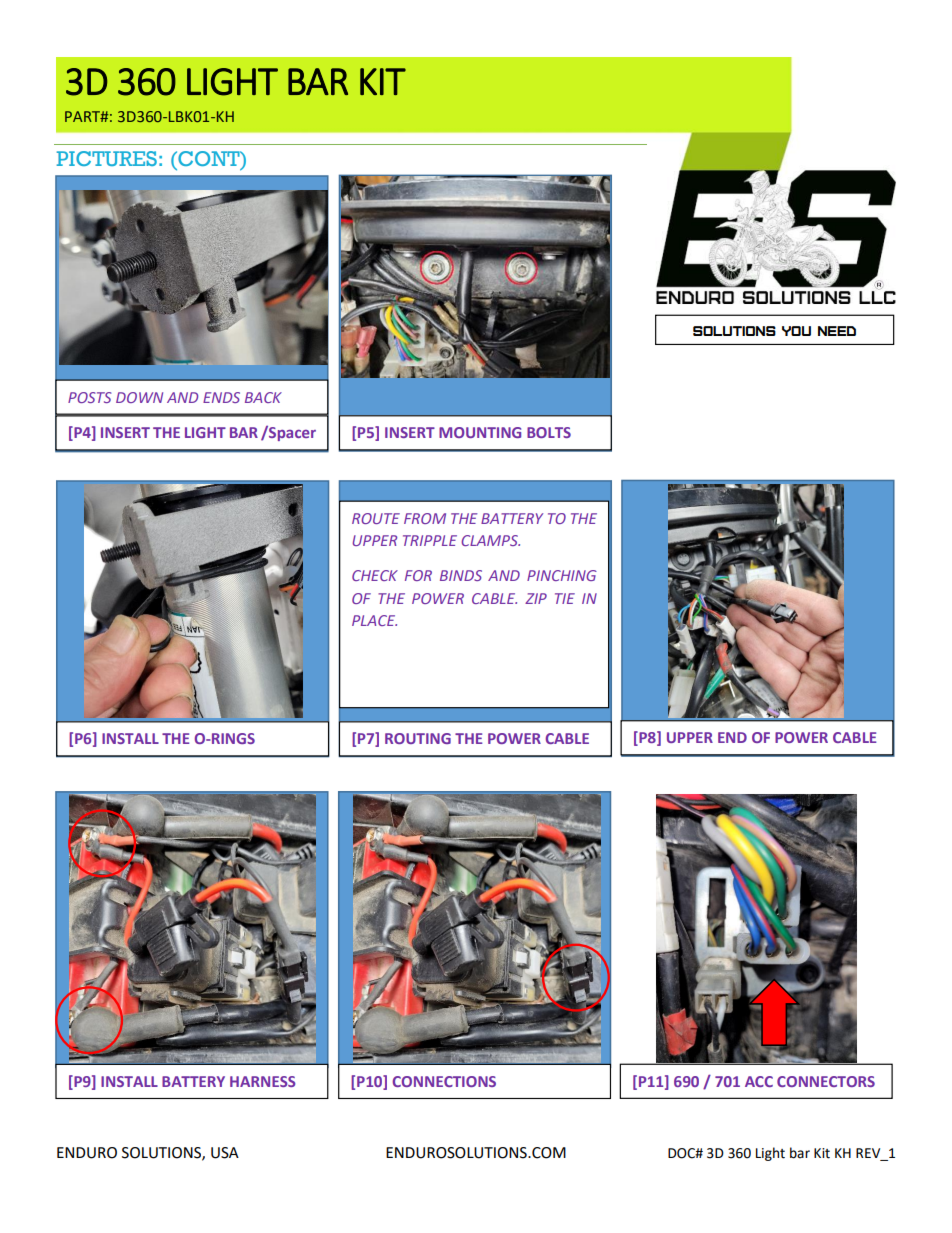  Describe the element at coordinates (374, 620) in the document. I see `PLACE` at that location.
